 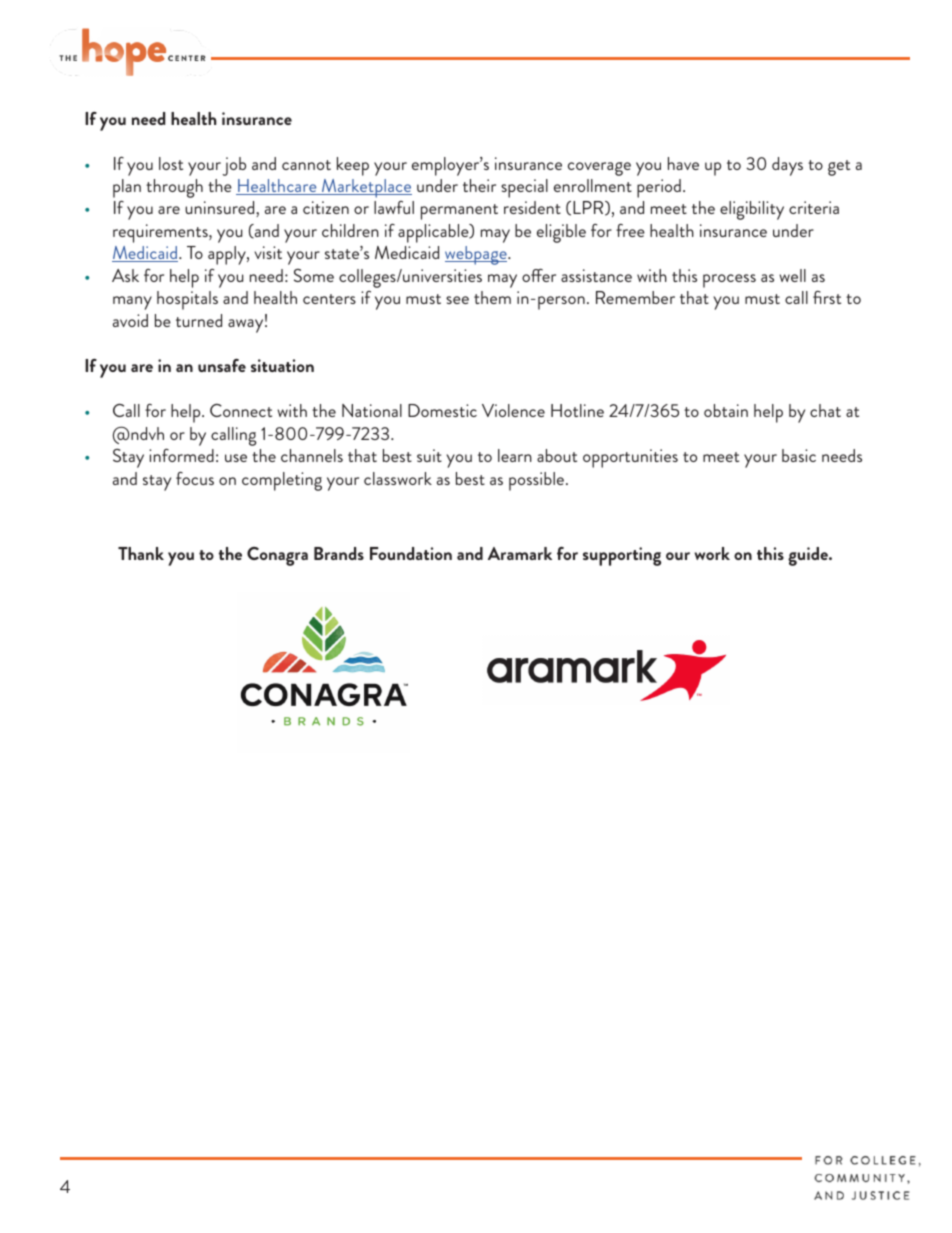 I want to click on obtain, so click(x=726, y=410).
